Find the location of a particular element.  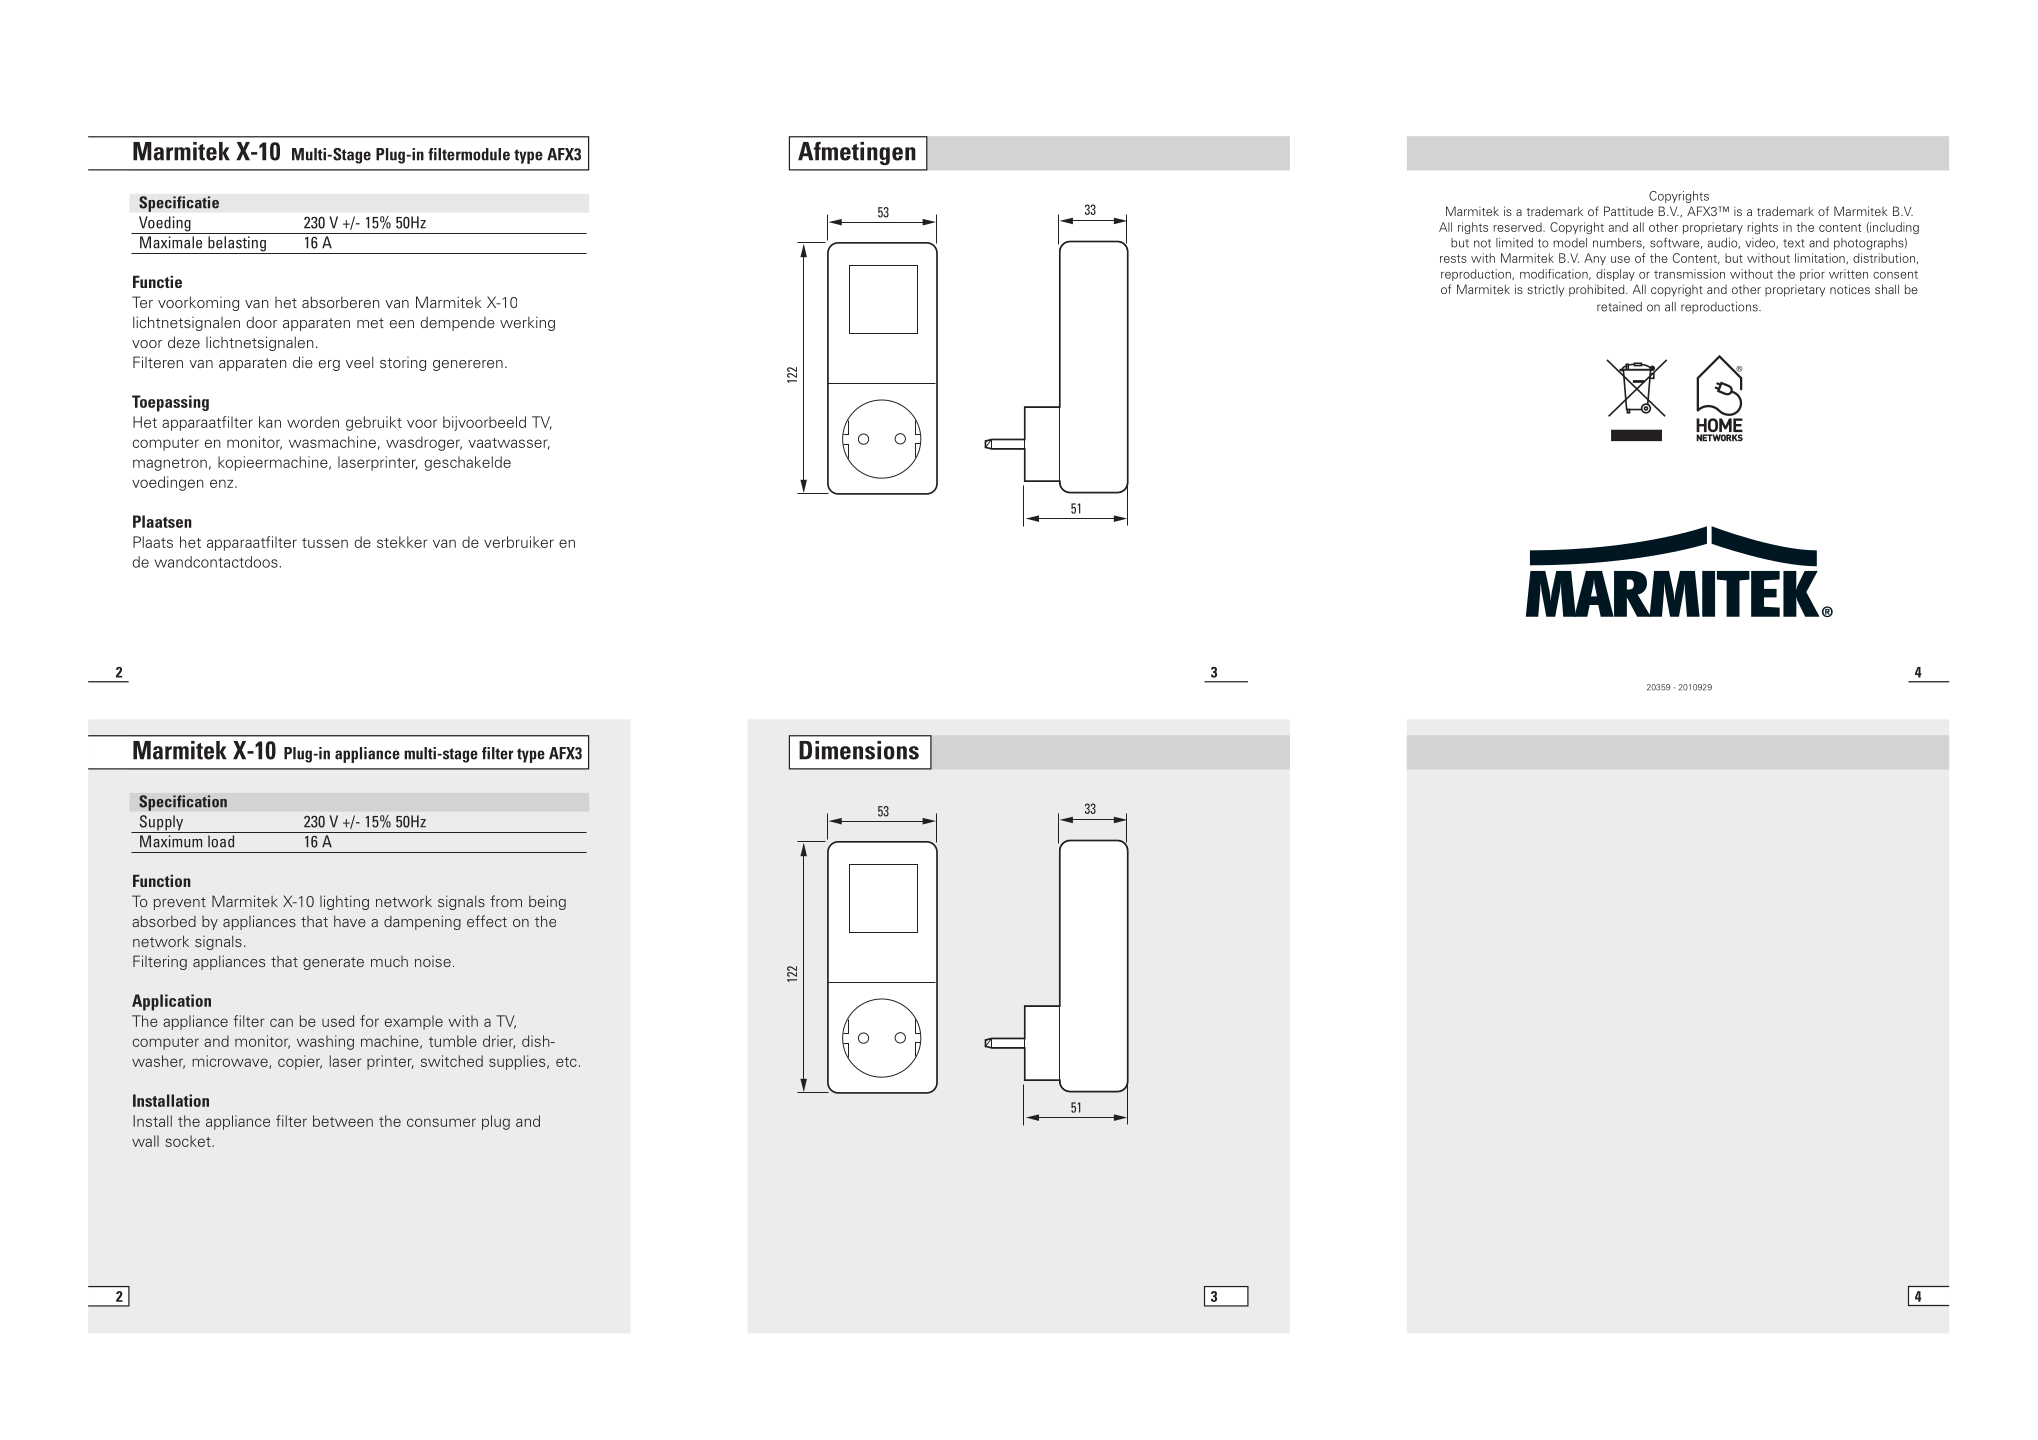

Maximale is located at coordinates (171, 242).
